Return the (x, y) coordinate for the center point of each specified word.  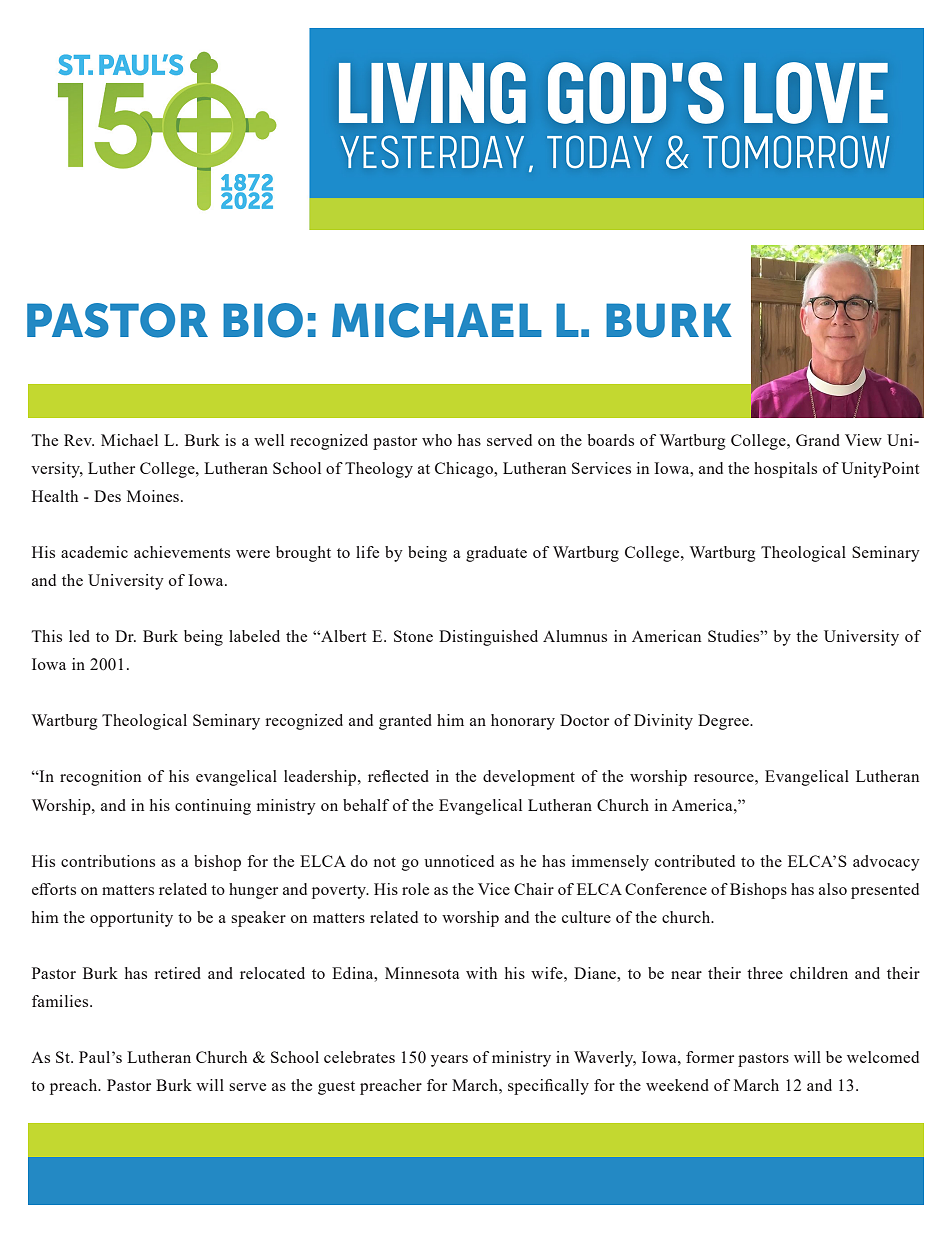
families (61, 1001)
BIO (263, 320)
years (449, 1061)
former (710, 1057)
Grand (818, 440)
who (437, 440)
